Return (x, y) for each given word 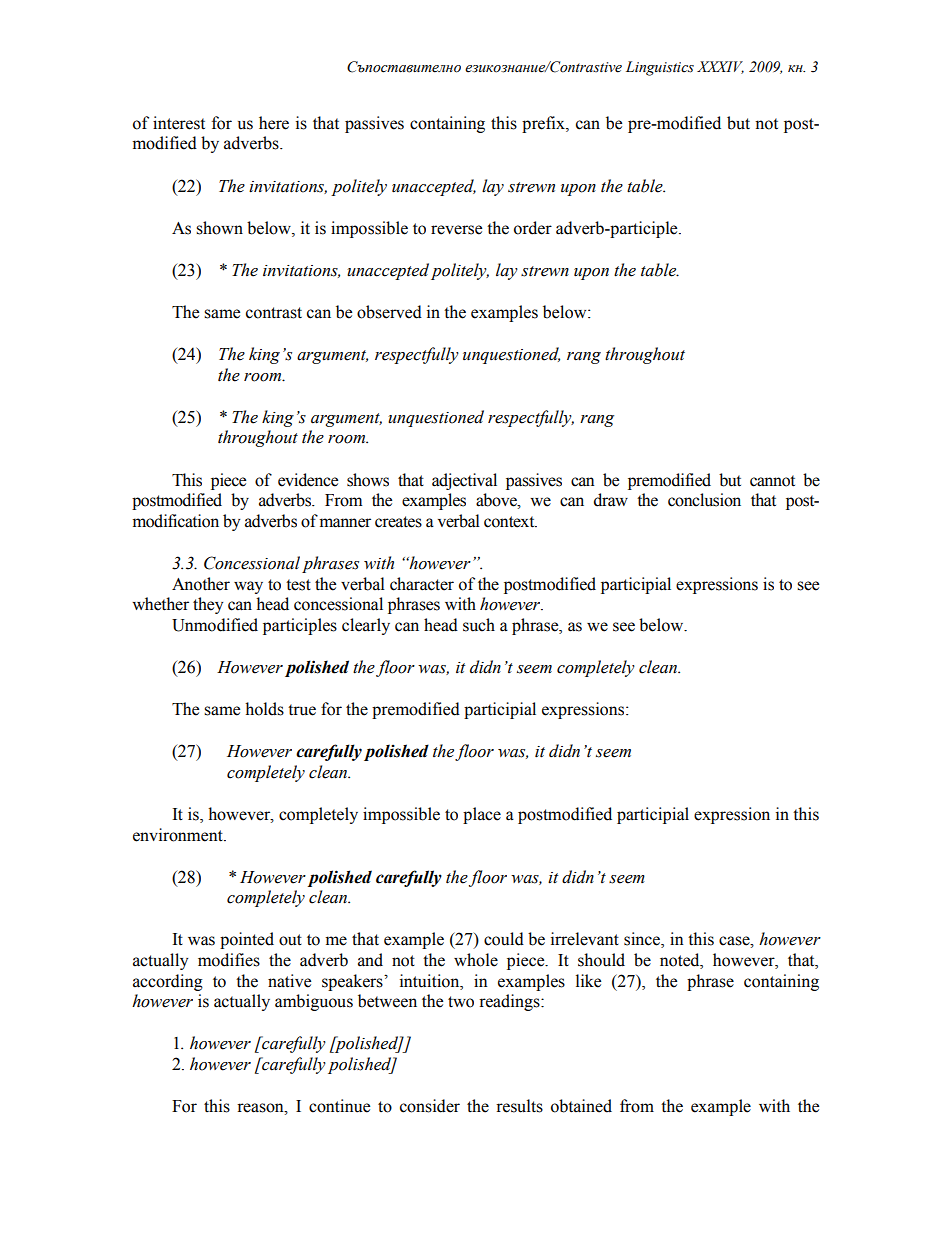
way (248, 587)
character (422, 584)
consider (430, 1106)
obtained (581, 1106)
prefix (544, 124)
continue (339, 1106)
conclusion (704, 500)
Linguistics (660, 68)
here (274, 123)
